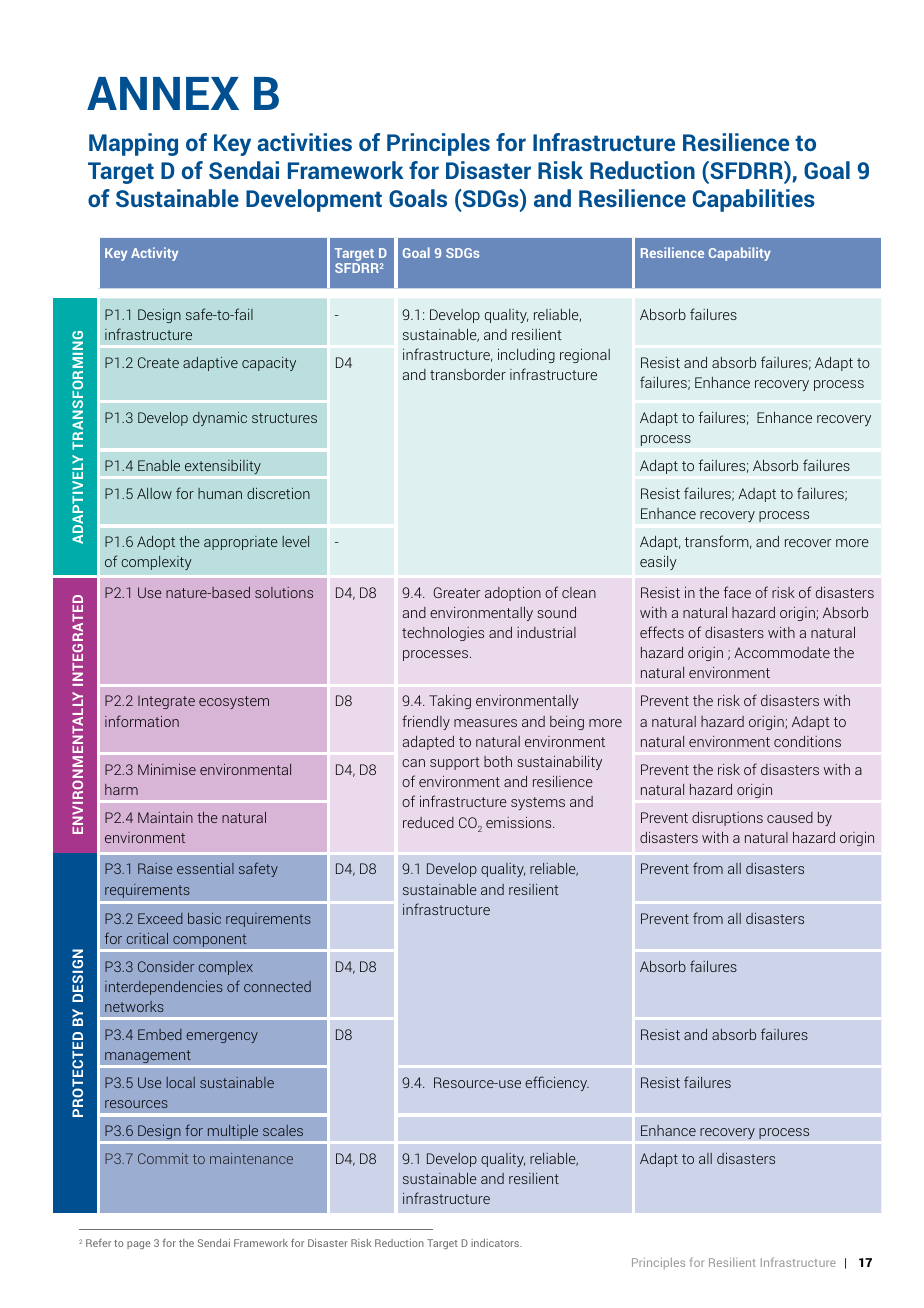 This screenshot has height=1308, width=924. Describe the element at coordinates (138, 1245) in the screenshot. I see `page` at that location.
